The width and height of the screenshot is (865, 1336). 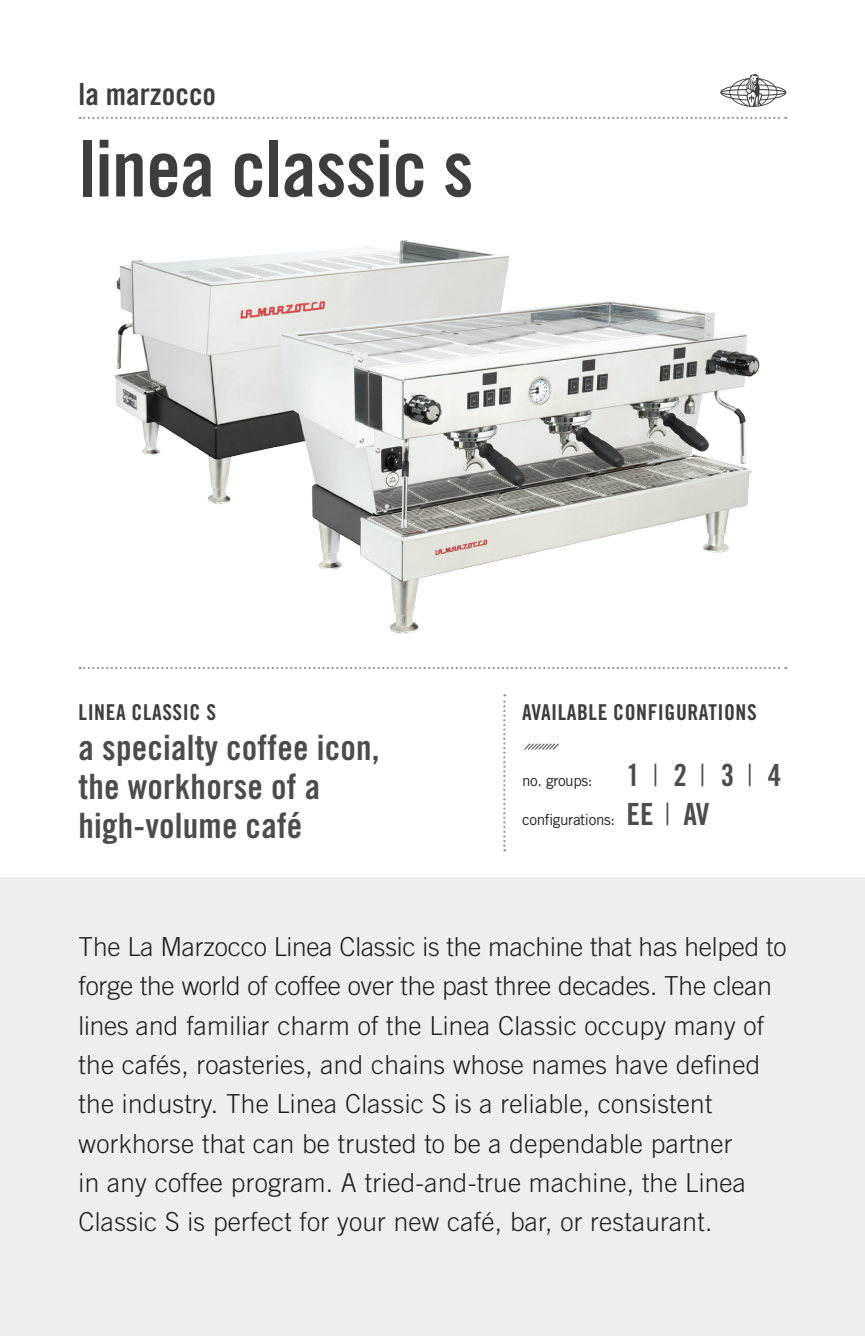 I want to click on forge, so click(x=105, y=988).
